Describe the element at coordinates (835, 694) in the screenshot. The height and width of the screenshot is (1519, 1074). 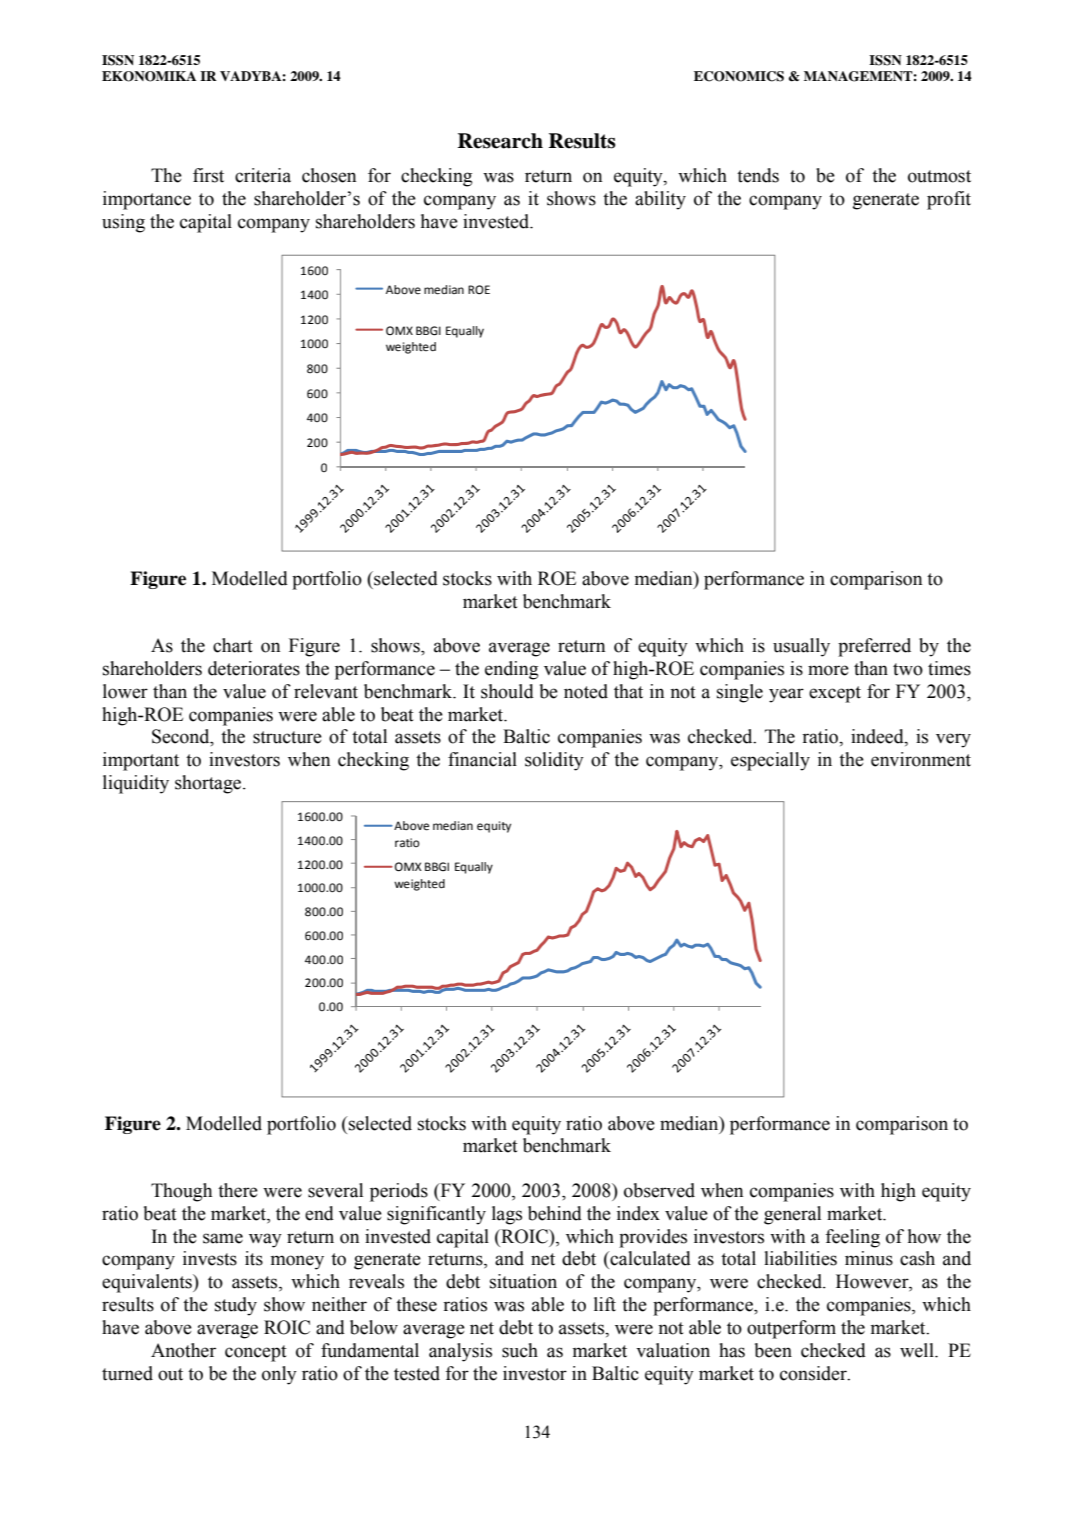
I see `except` at that location.
